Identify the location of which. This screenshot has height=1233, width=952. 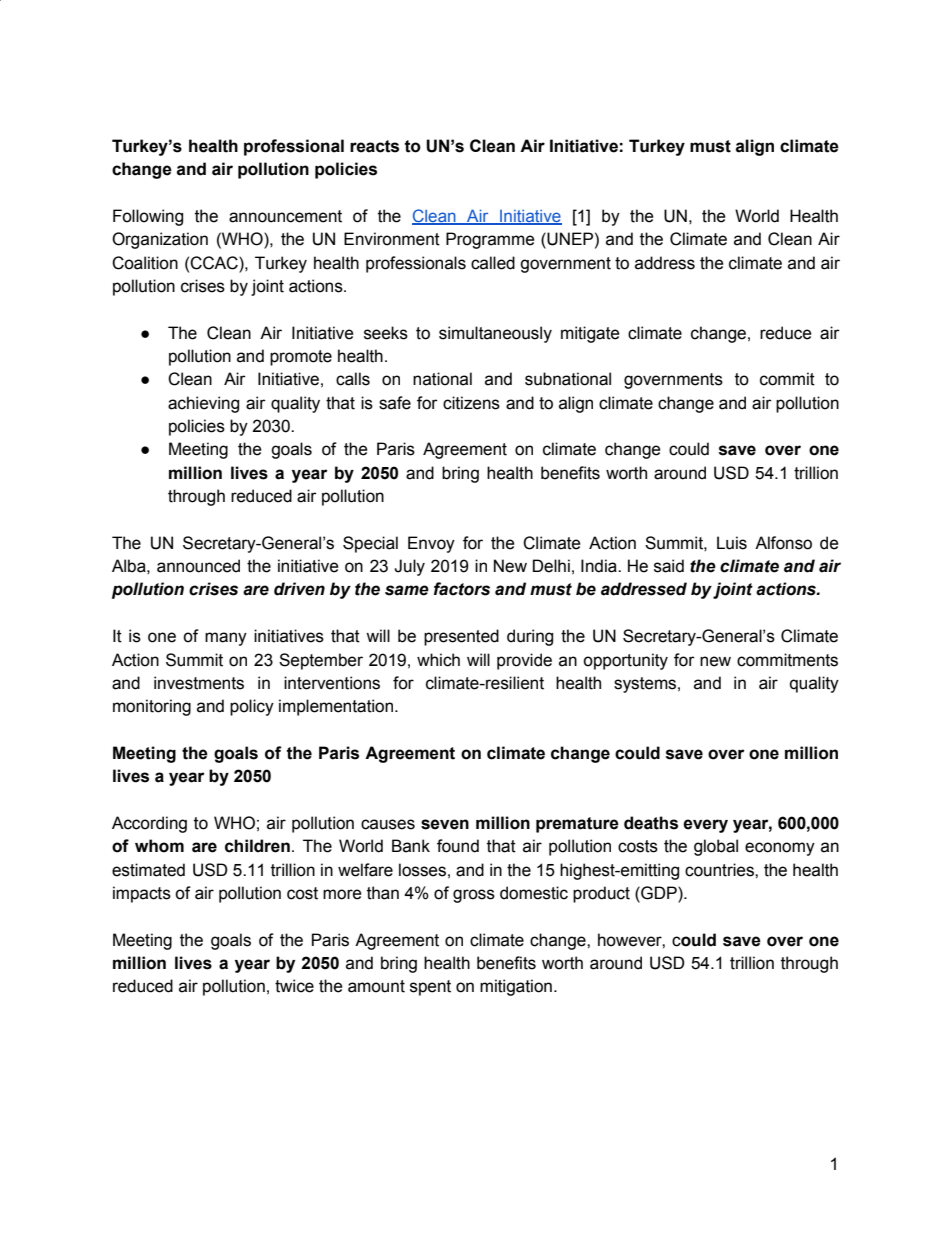
(438, 660).
